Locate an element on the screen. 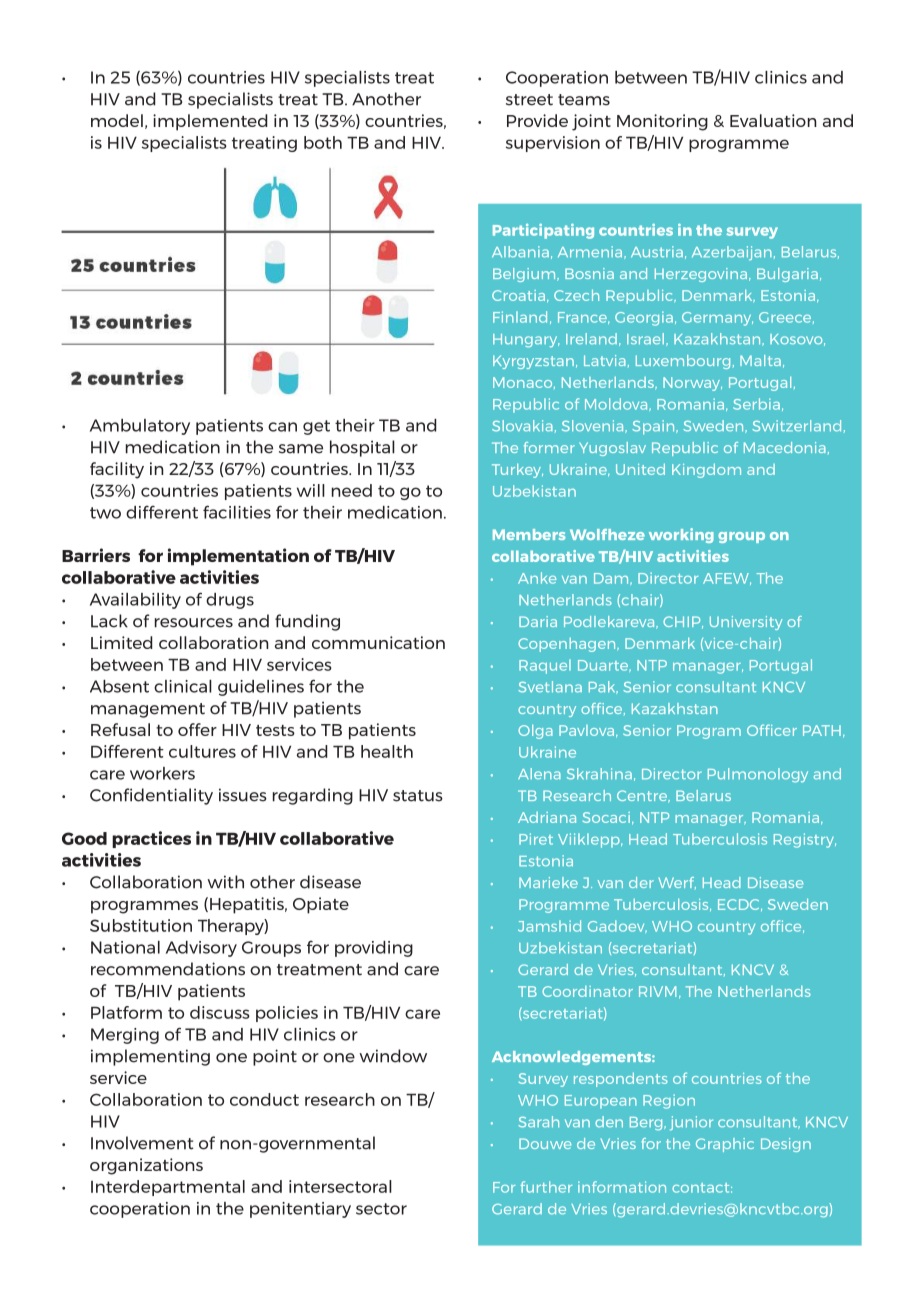 This screenshot has height=1308, width=924. facility is located at coordinates (117, 470).
